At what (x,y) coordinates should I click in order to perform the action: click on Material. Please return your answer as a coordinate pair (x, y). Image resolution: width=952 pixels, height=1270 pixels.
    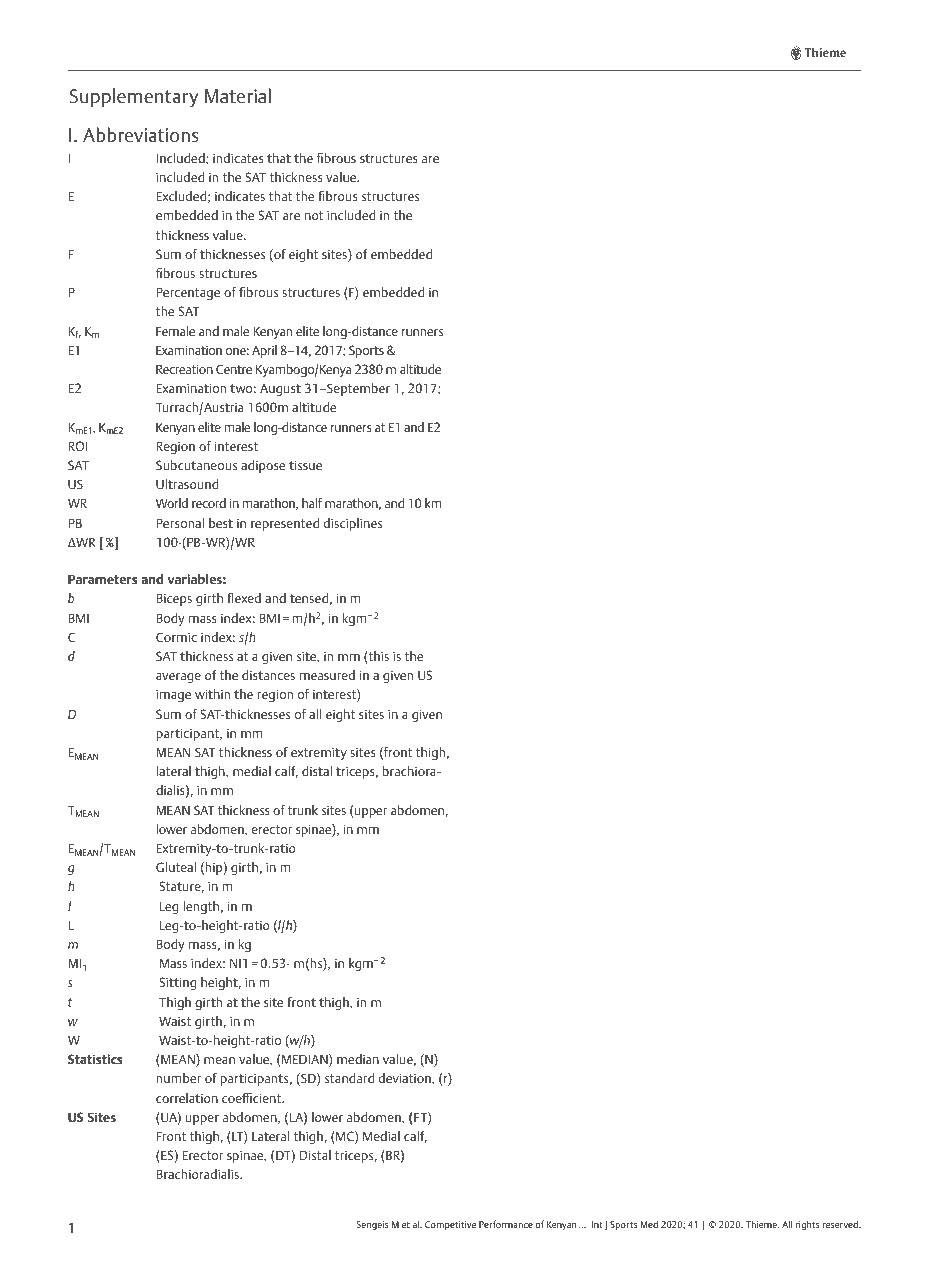
    Looking at the image, I should click on (238, 95).
